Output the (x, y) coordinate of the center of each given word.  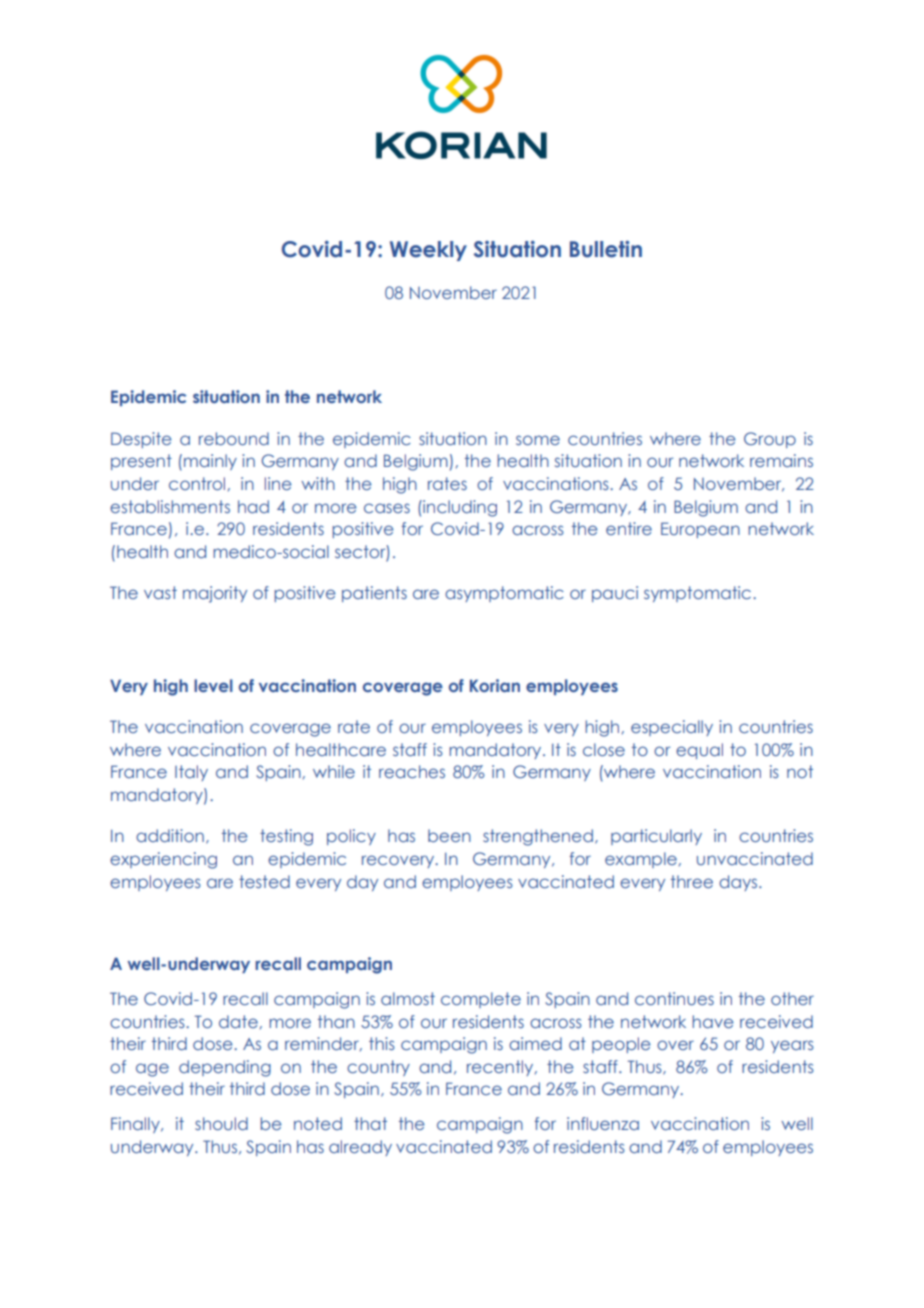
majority (215, 594)
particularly (656, 837)
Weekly (428, 251)
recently (501, 1068)
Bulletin (606, 249)
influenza (603, 1123)
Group (770, 440)
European (700, 530)
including (459, 508)
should (221, 1123)
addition (170, 835)
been (449, 835)
